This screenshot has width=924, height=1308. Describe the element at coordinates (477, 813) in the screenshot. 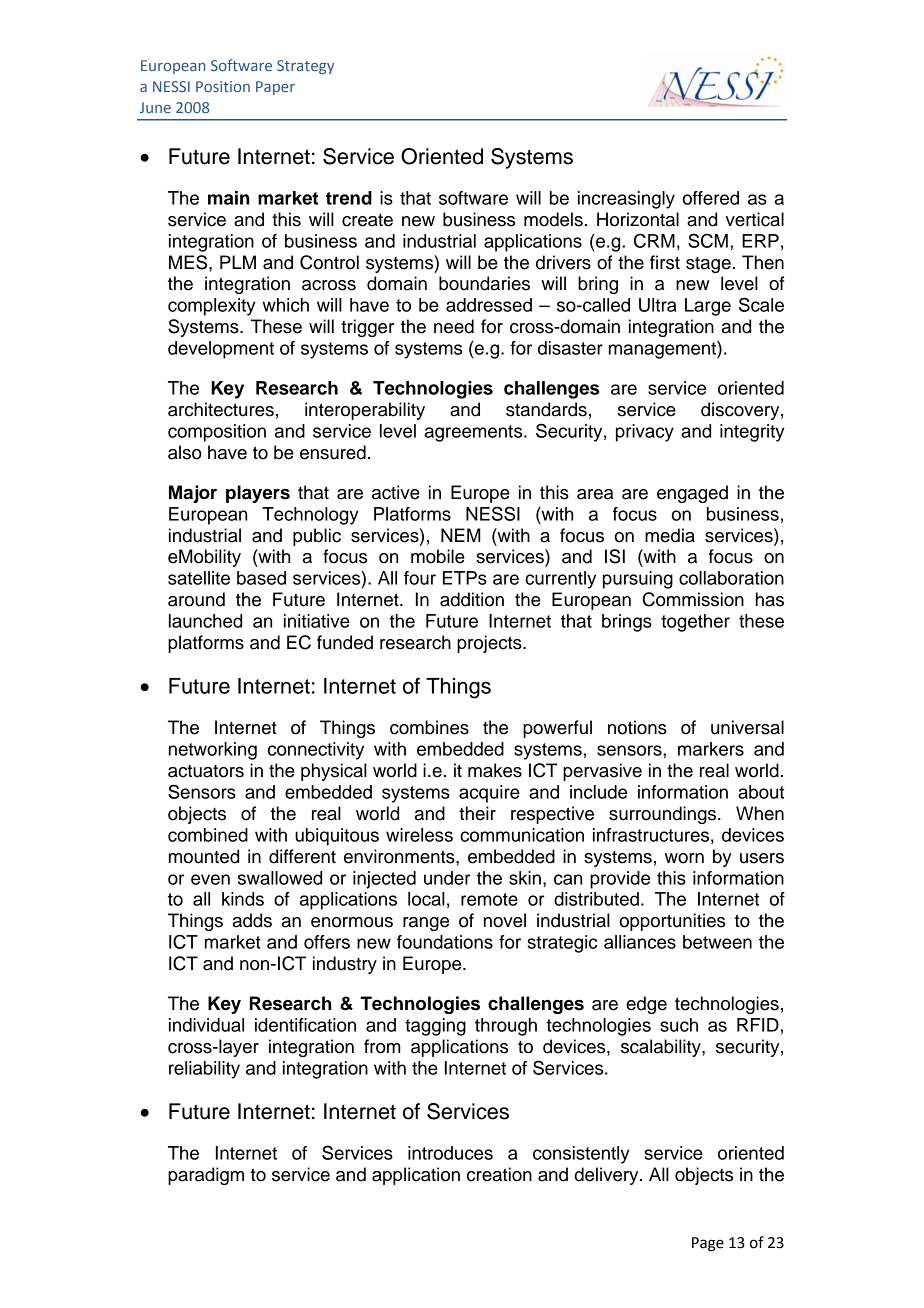

I see `their` at that location.
